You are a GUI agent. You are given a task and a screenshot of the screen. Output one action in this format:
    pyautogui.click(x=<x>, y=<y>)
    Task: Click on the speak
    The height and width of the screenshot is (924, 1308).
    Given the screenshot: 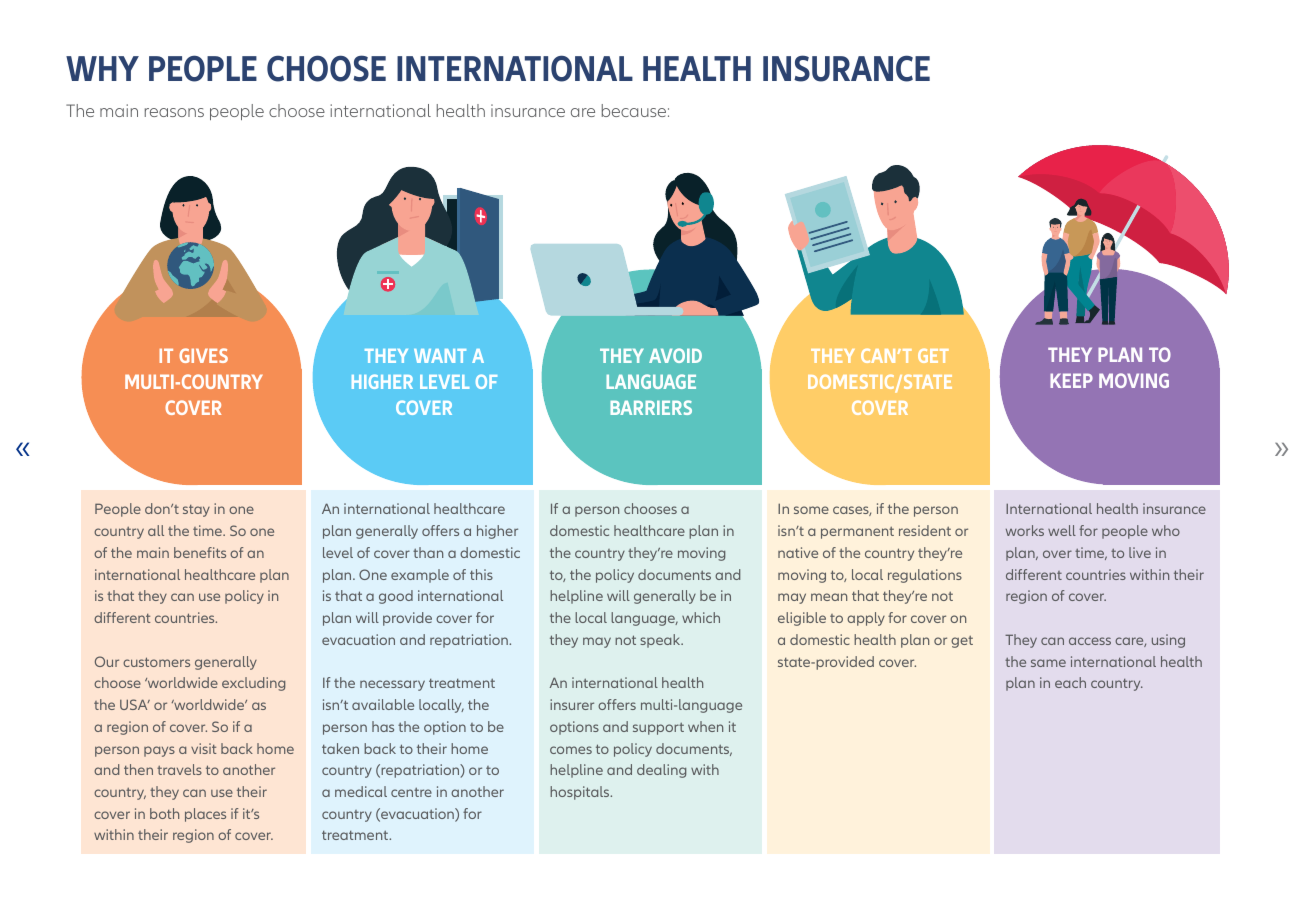 What is the action you would take?
    pyautogui.click(x=661, y=641)
